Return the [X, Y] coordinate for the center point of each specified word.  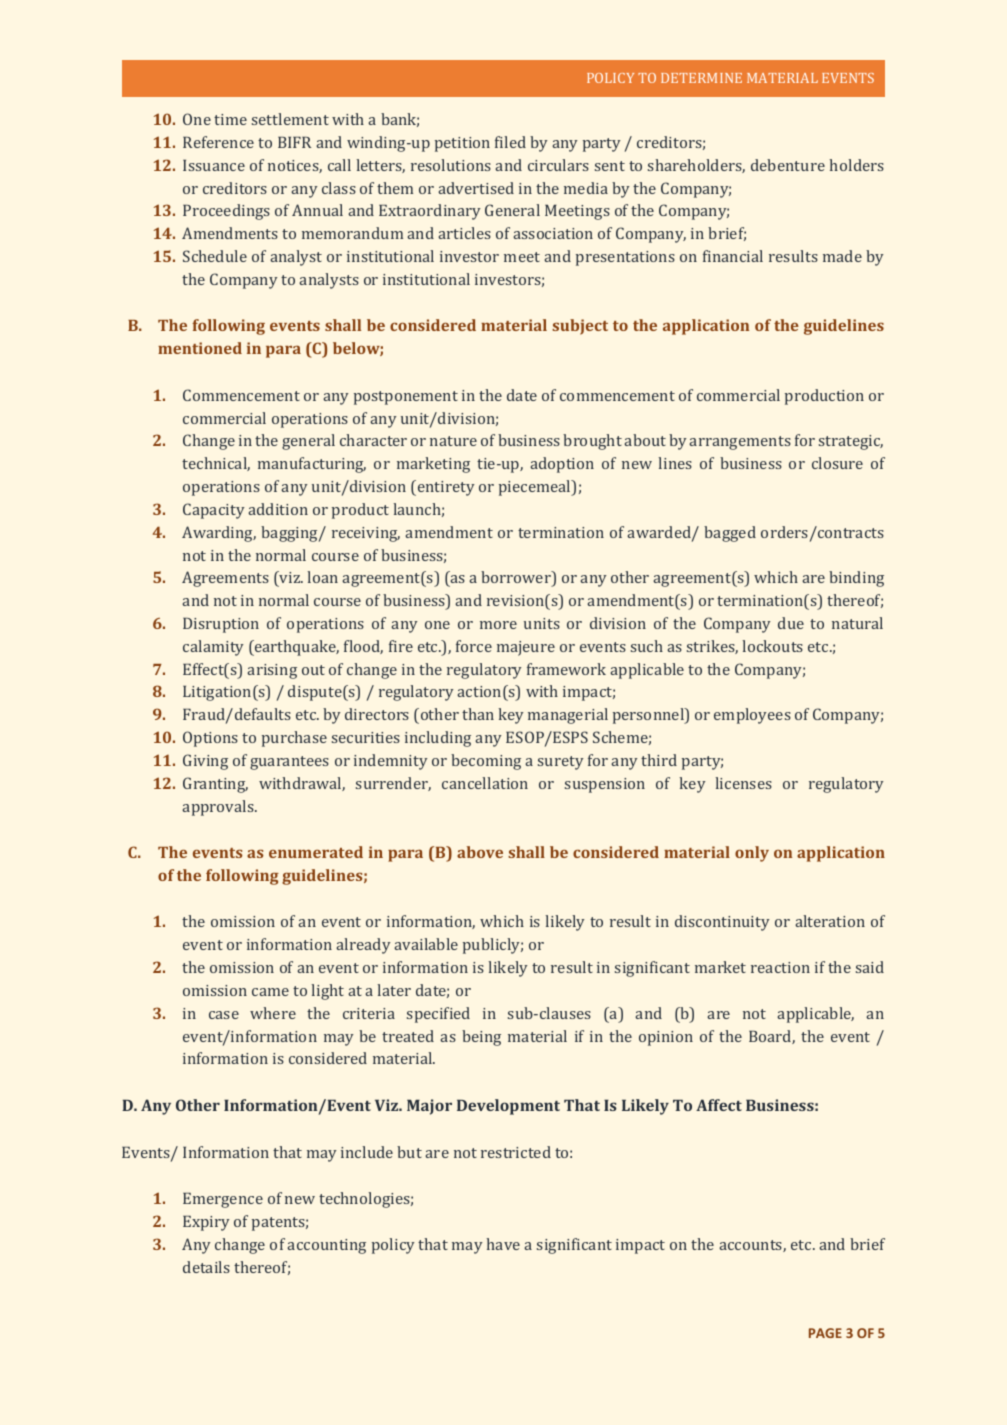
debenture [788, 165]
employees [752, 716]
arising [272, 671]
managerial [568, 716]
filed [510, 142]
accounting [326, 1246]
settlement [290, 119]
